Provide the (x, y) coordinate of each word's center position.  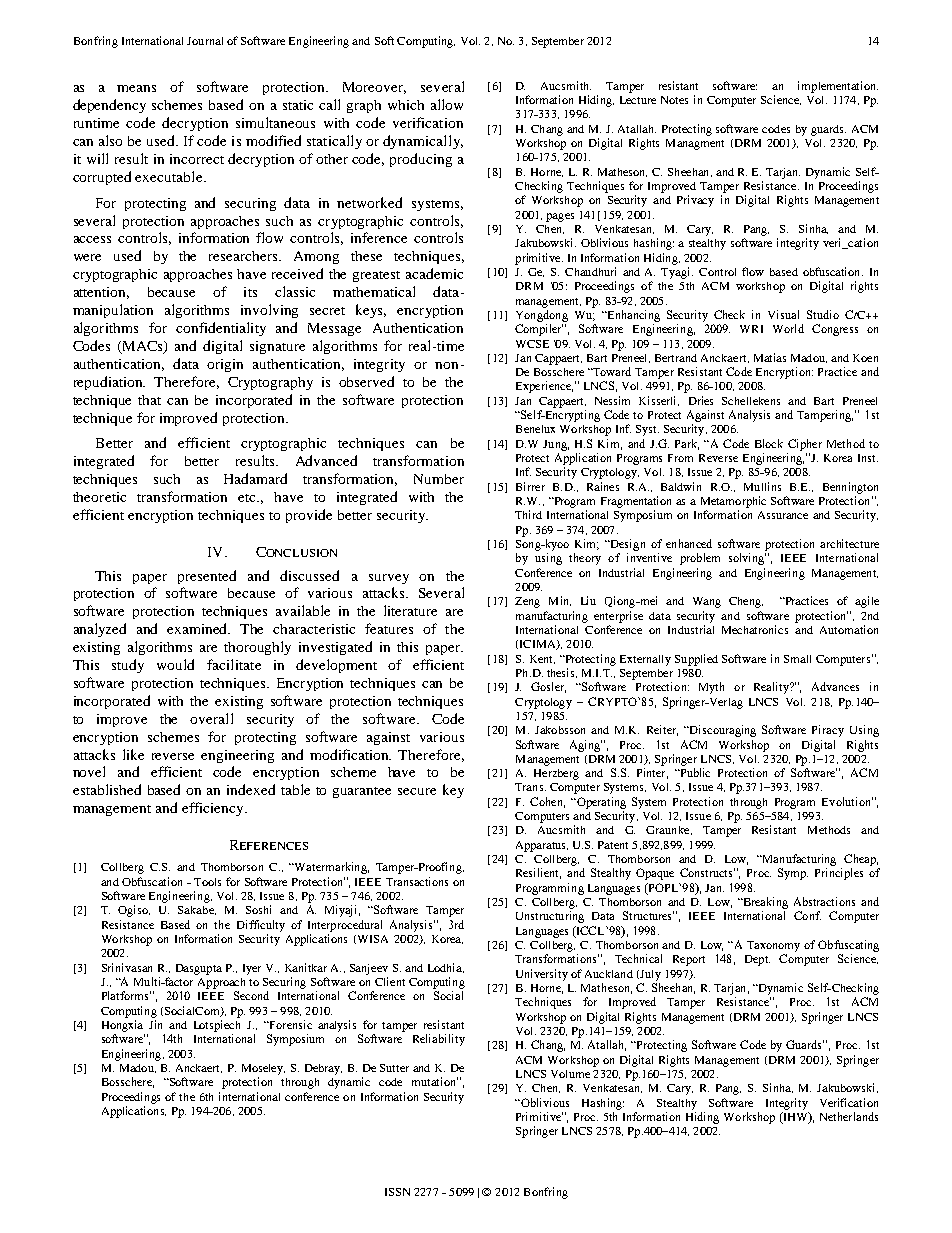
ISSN (397, 1192)
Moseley (263, 1069)
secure (417, 791)
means (136, 88)
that (149, 400)
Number (439, 479)
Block (769, 443)
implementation (838, 87)
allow (447, 104)
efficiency (214, 809)
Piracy (828, 731)
